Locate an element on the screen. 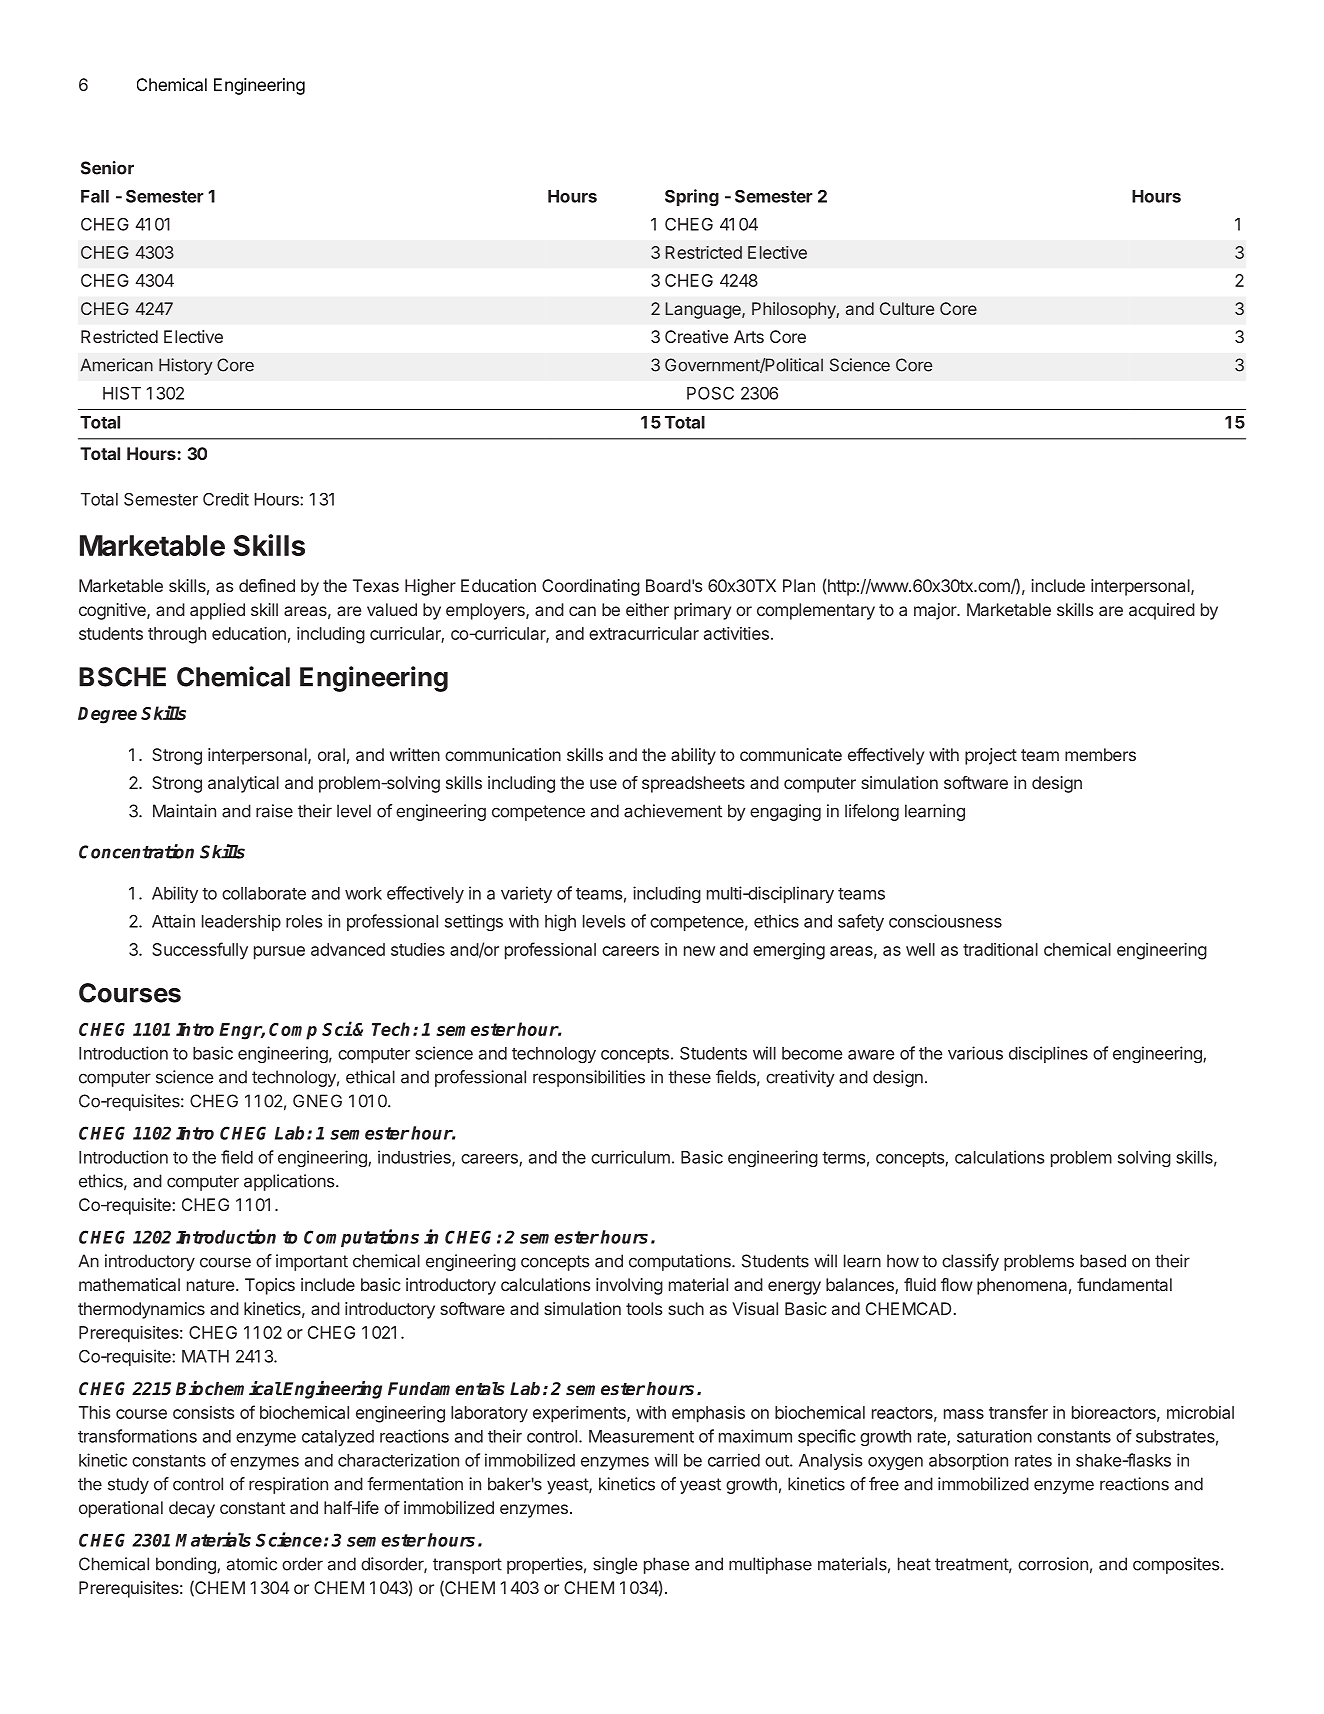  traditional is located at coordinates (1000, 949).
